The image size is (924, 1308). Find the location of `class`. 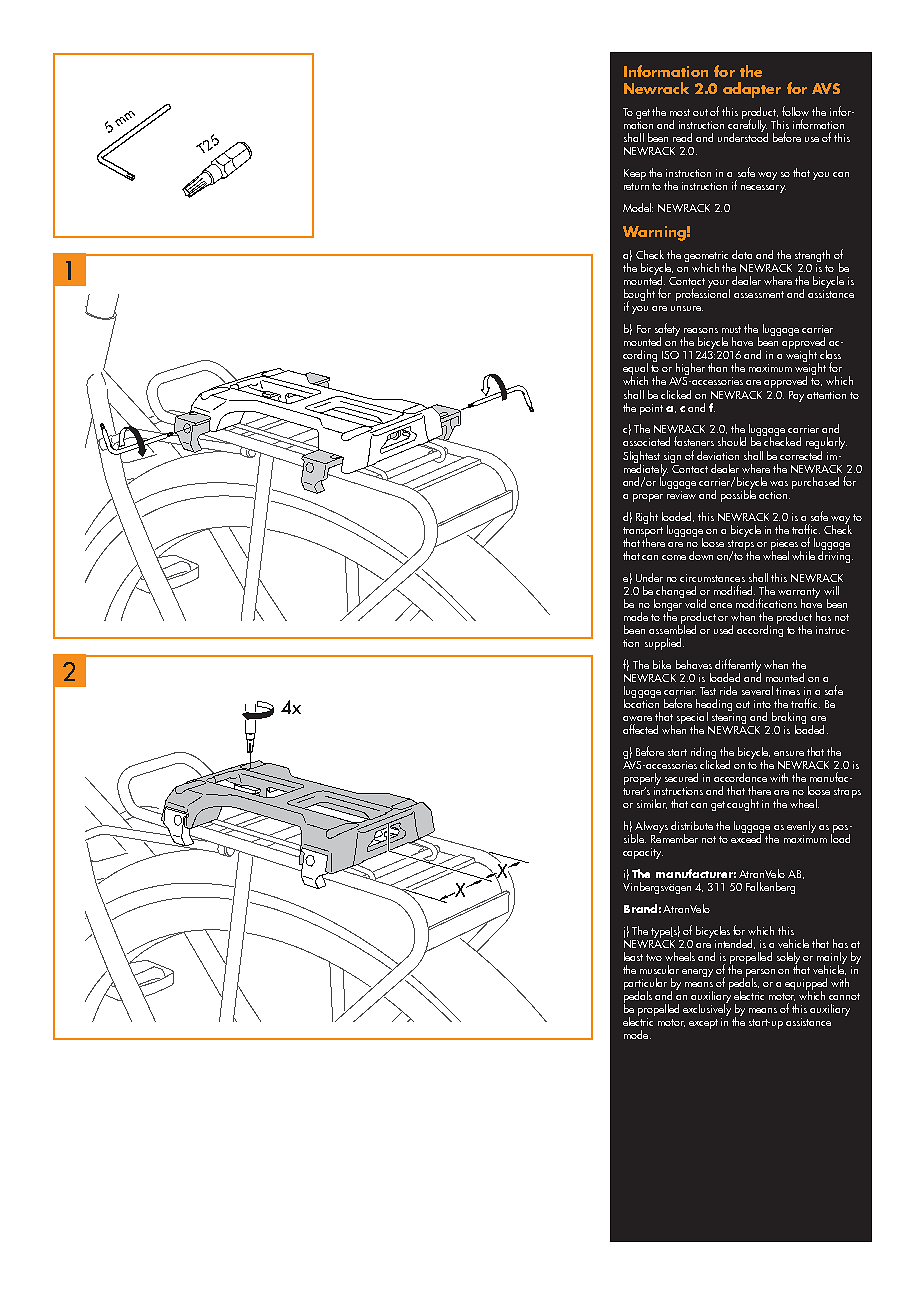

class is located at coordinates (830, 354).
